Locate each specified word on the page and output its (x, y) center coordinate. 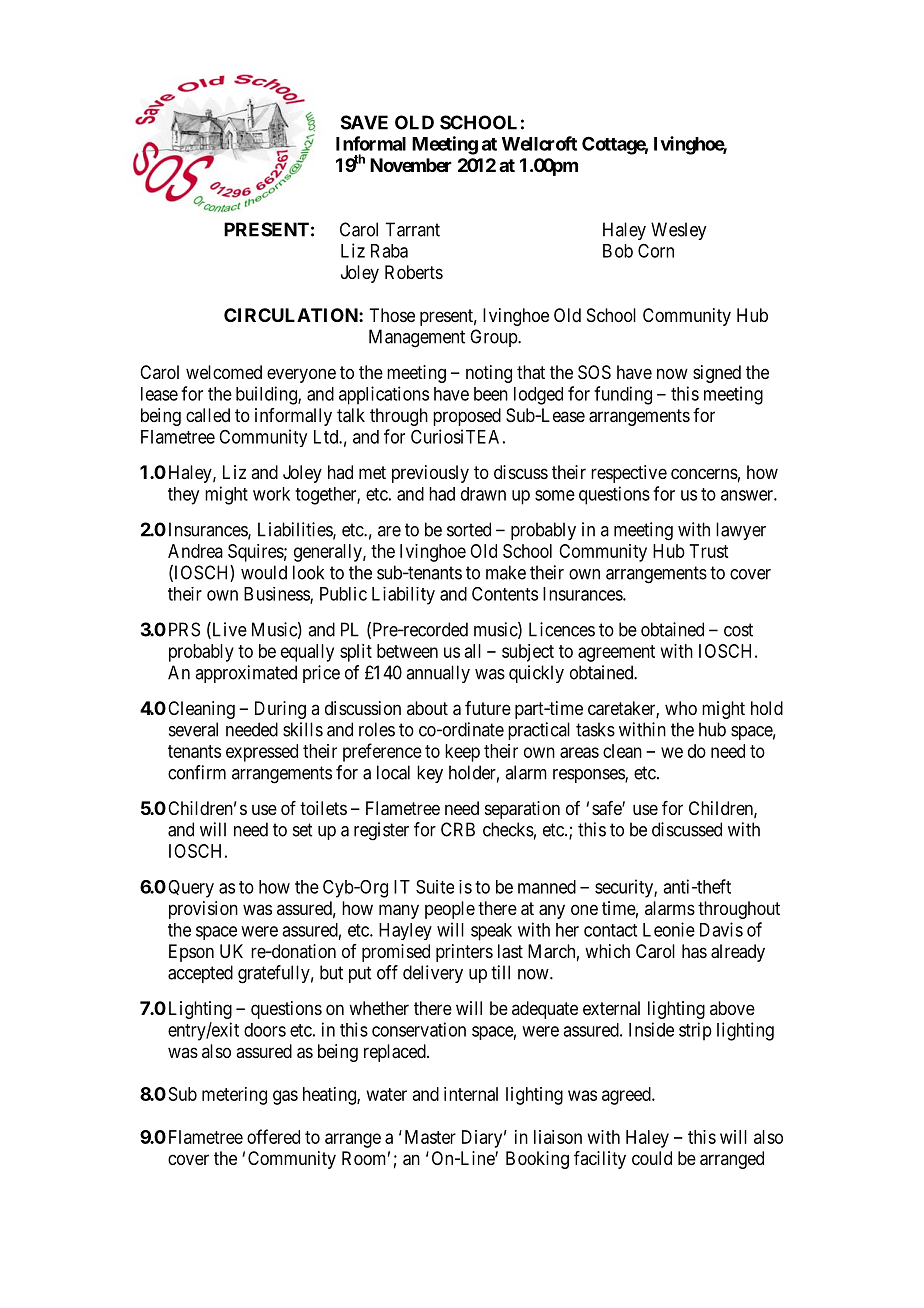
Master (430, 1137)
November (411, 165)
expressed (262, 753)
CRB (458, 829)
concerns (704, 473)
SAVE (364, 122)
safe (607, 808)
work (271, 494)
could (652, 1158)
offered (273, 1136)
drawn (483, 494)
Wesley (678, 231)
